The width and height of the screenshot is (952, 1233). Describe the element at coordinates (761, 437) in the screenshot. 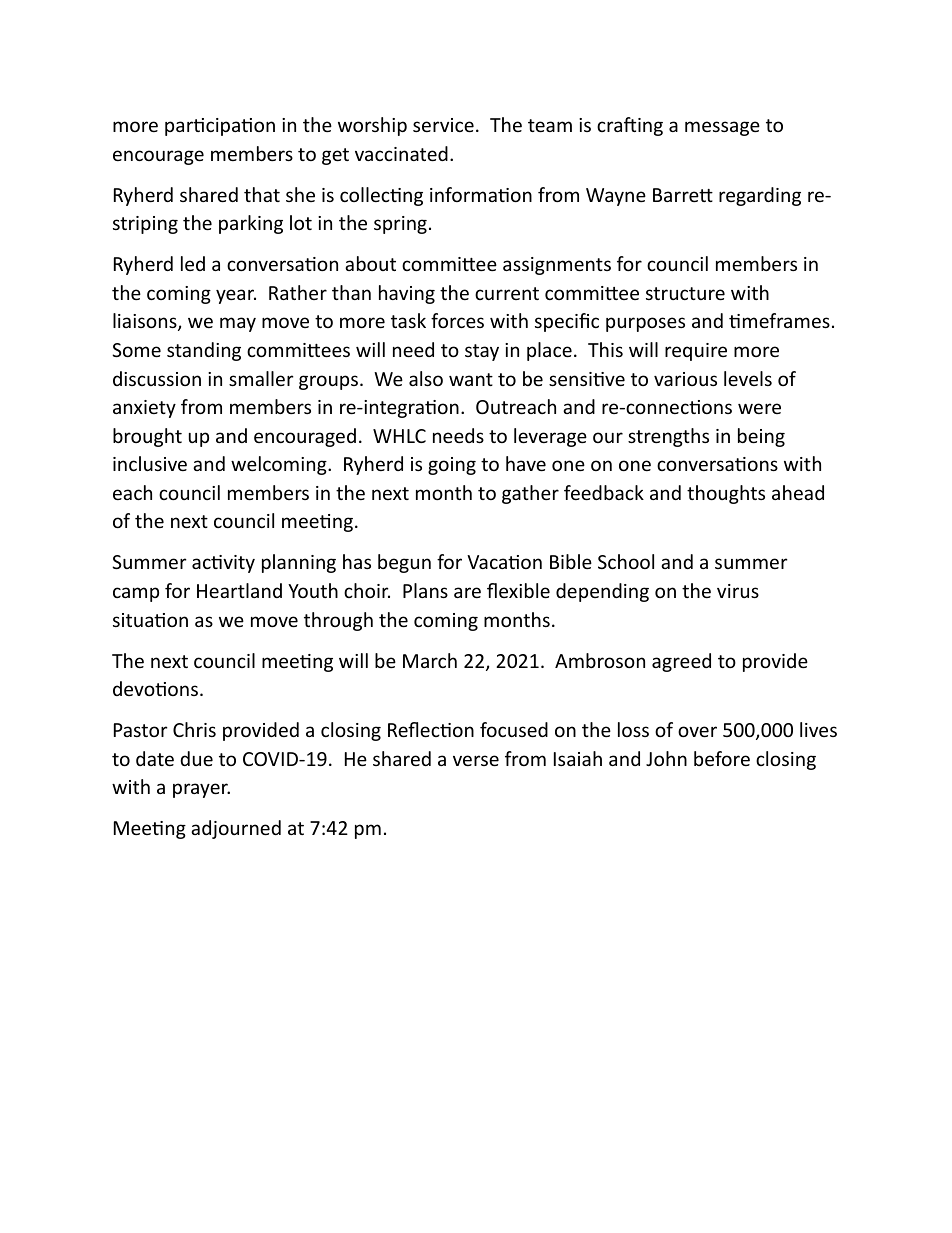

I see `being` at that location.
